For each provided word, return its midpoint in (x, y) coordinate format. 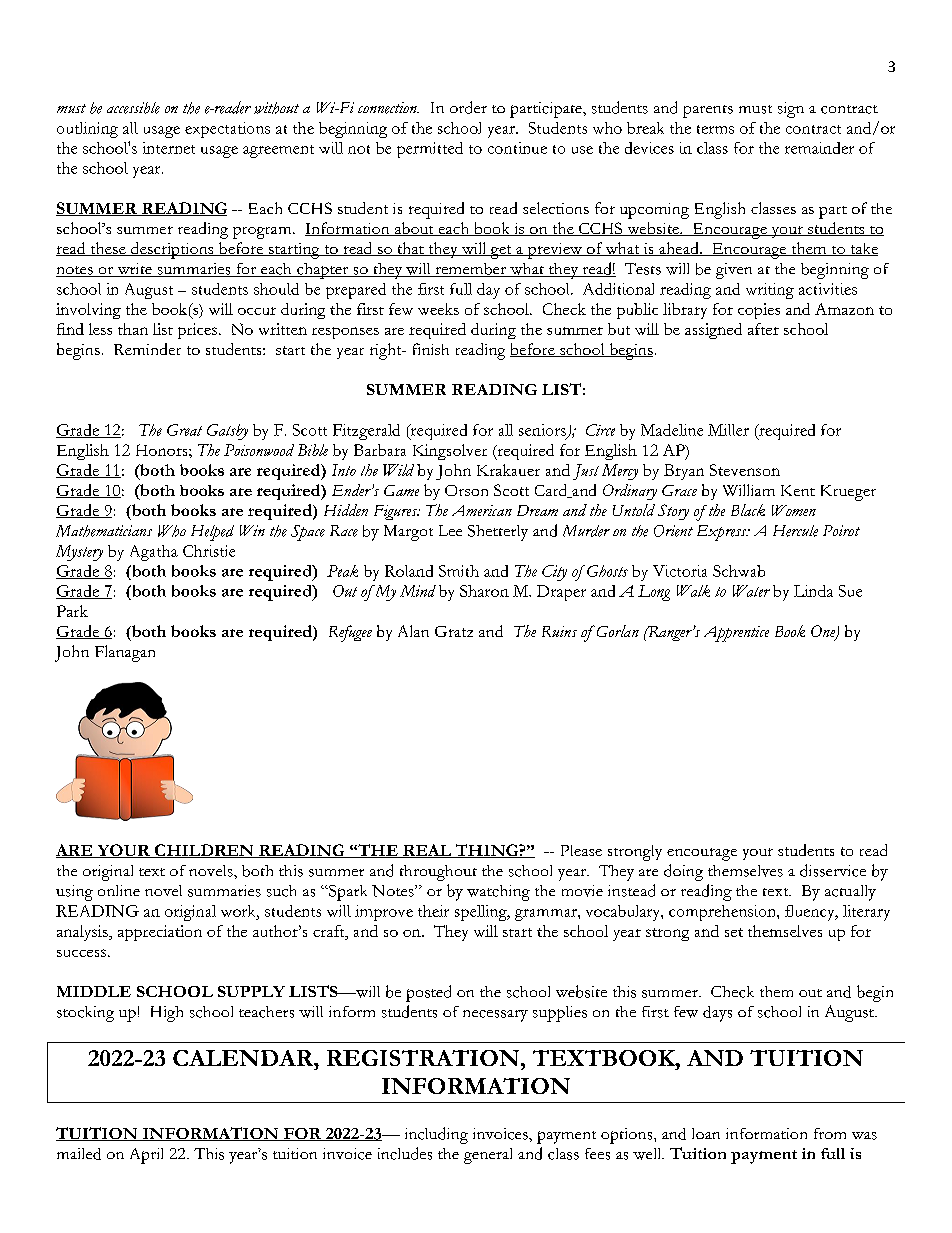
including (436, 1135)
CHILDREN (204, 851)
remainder (819, 148)
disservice (833, 870)
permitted (430, 150)
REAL (427, 851)
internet (169, 148)
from (830, 1133)
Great (184, 430)
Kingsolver (450, 452)
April (146, 1156)
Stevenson (745, 470)
